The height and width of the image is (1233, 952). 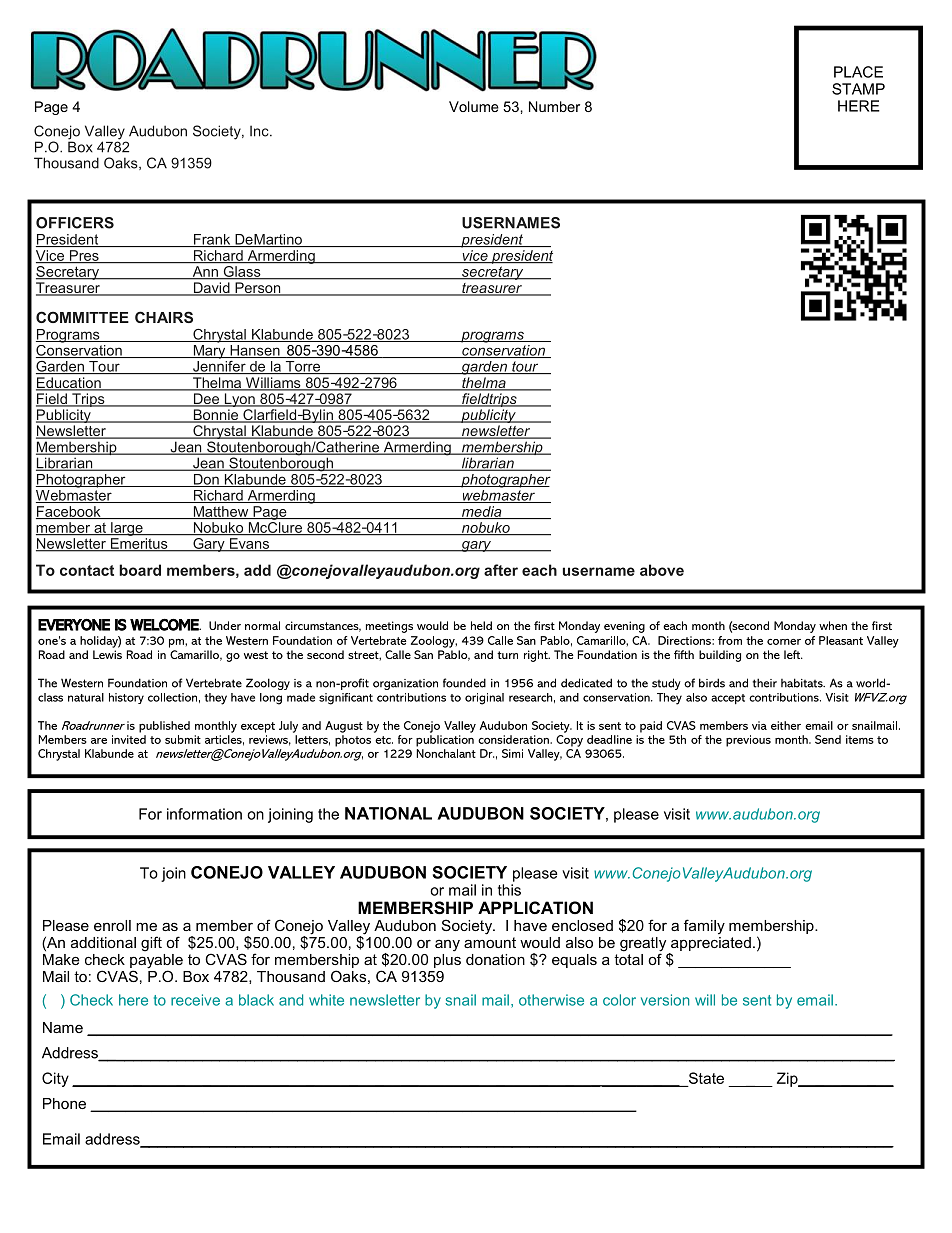 What do you see at coordinates (858, 89) in the image?
I see `STAMP` at bounding box center [858, 89].
